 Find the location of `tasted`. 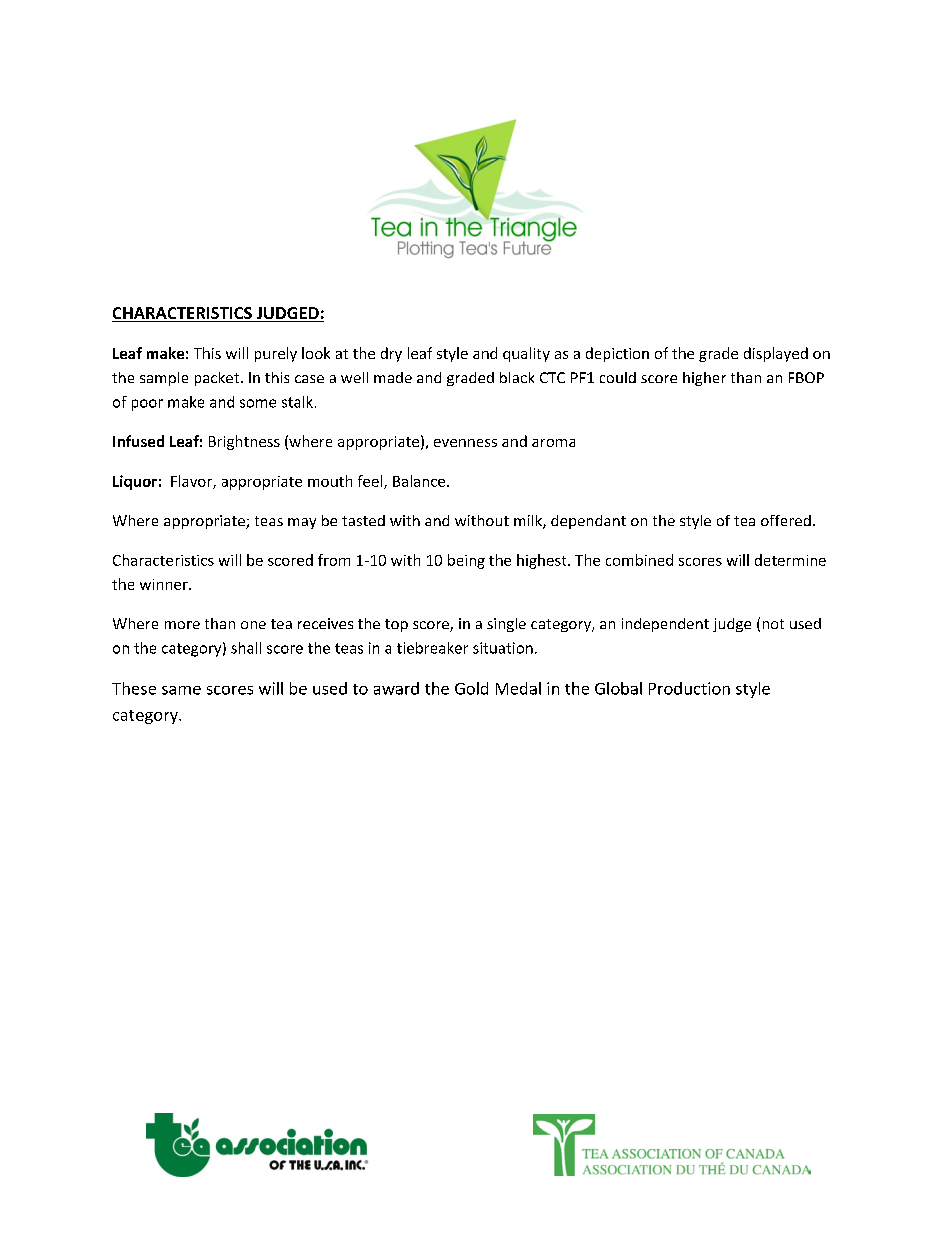

tasted is located at coordinates (363, 520).
